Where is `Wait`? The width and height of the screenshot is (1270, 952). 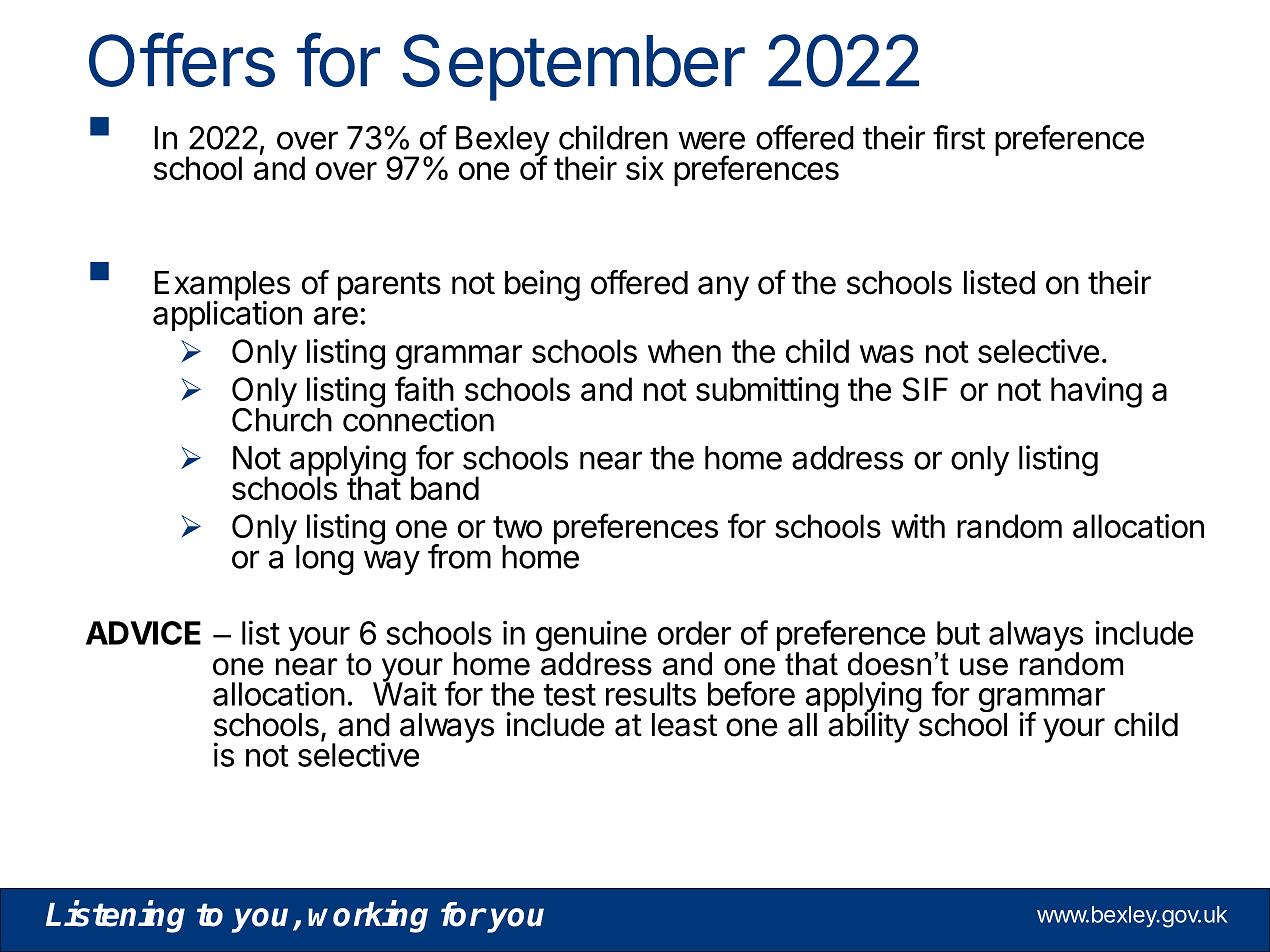
Wait is located at coordinates (405, 693).
